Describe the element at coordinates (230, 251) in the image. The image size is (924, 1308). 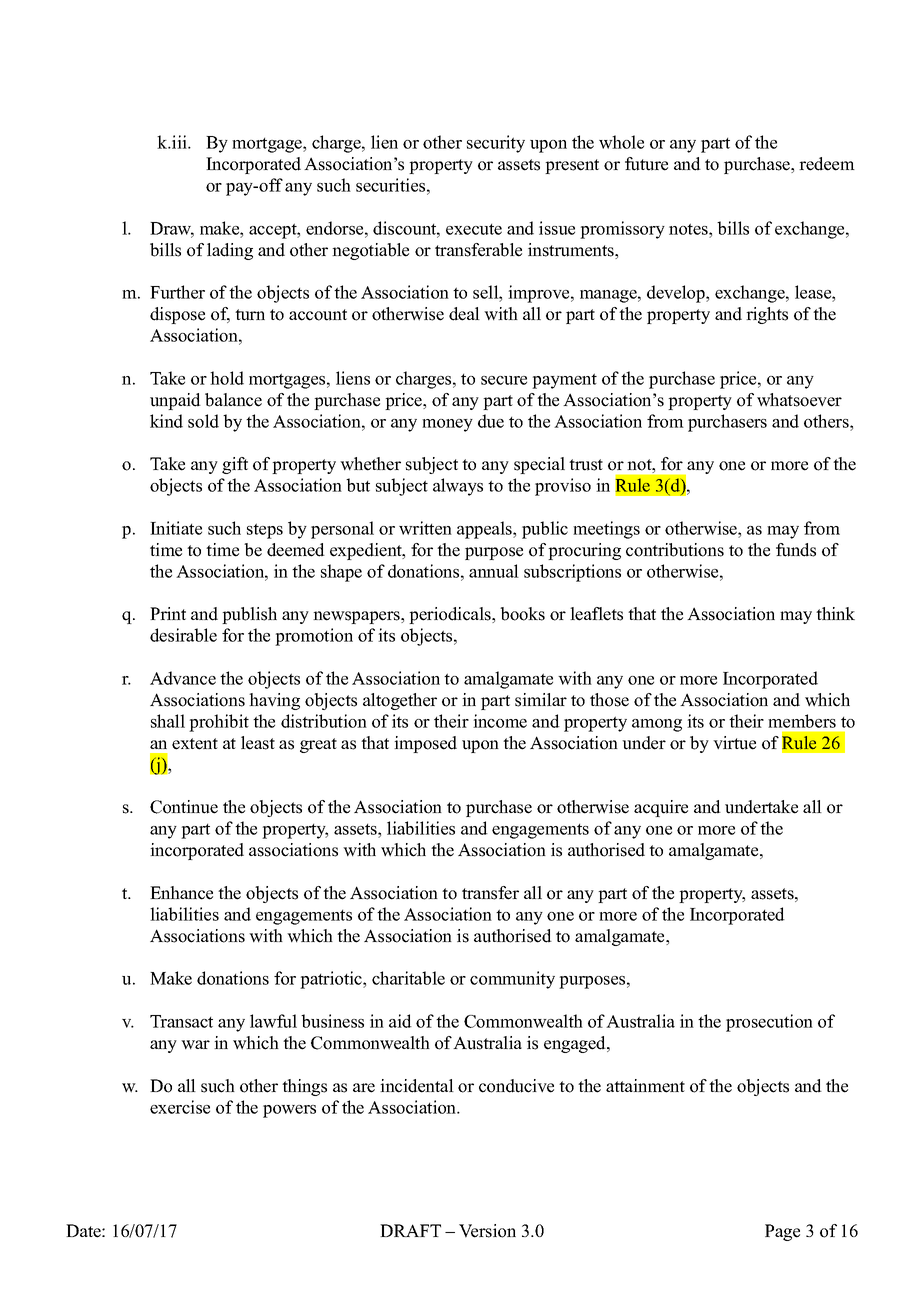
I see `lading` at that location.
